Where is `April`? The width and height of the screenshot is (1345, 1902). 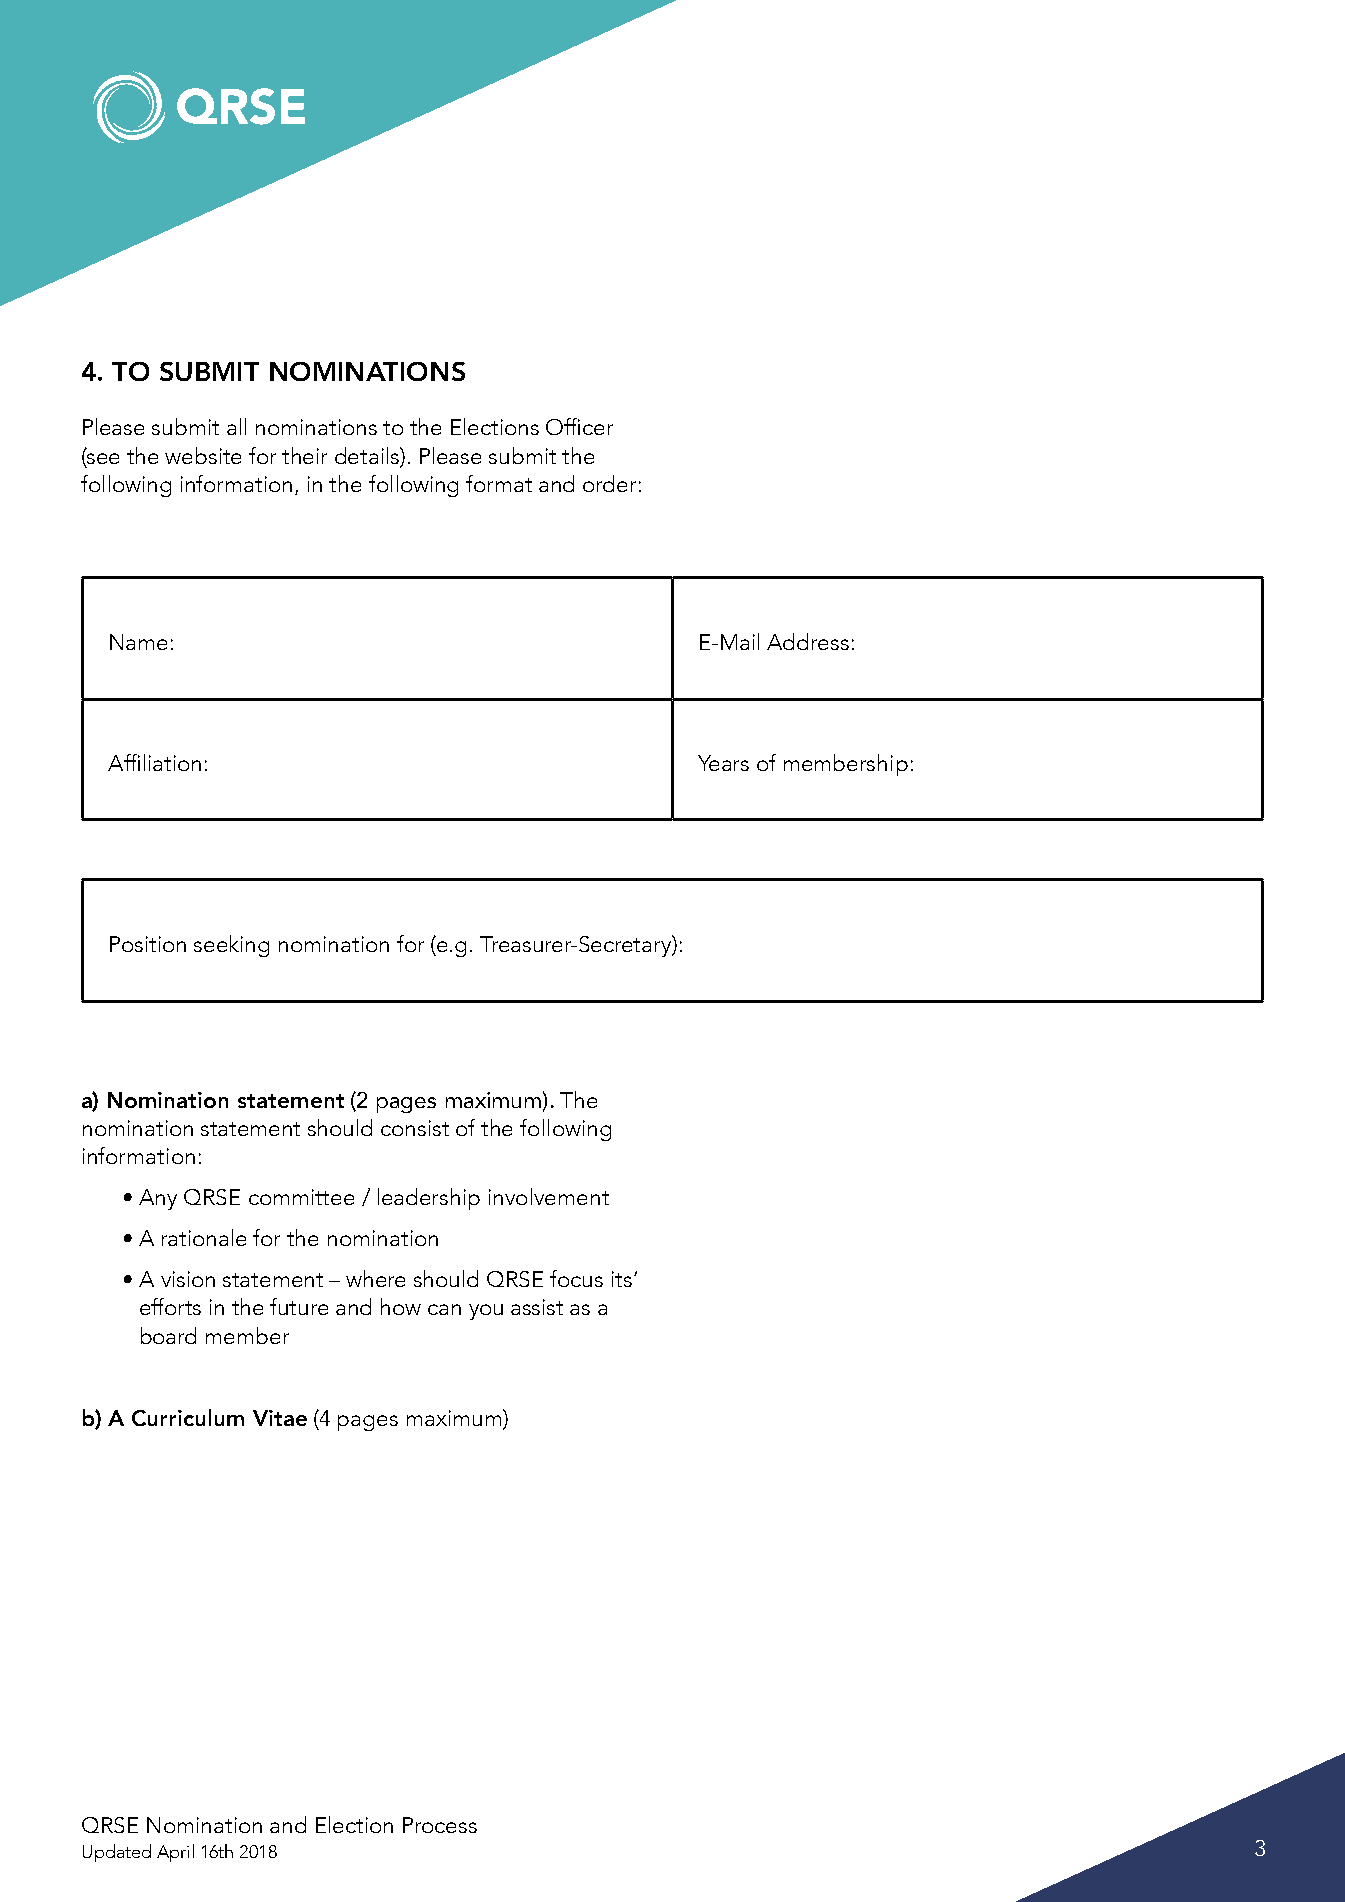 April is located at coordinates (175, 1853).
